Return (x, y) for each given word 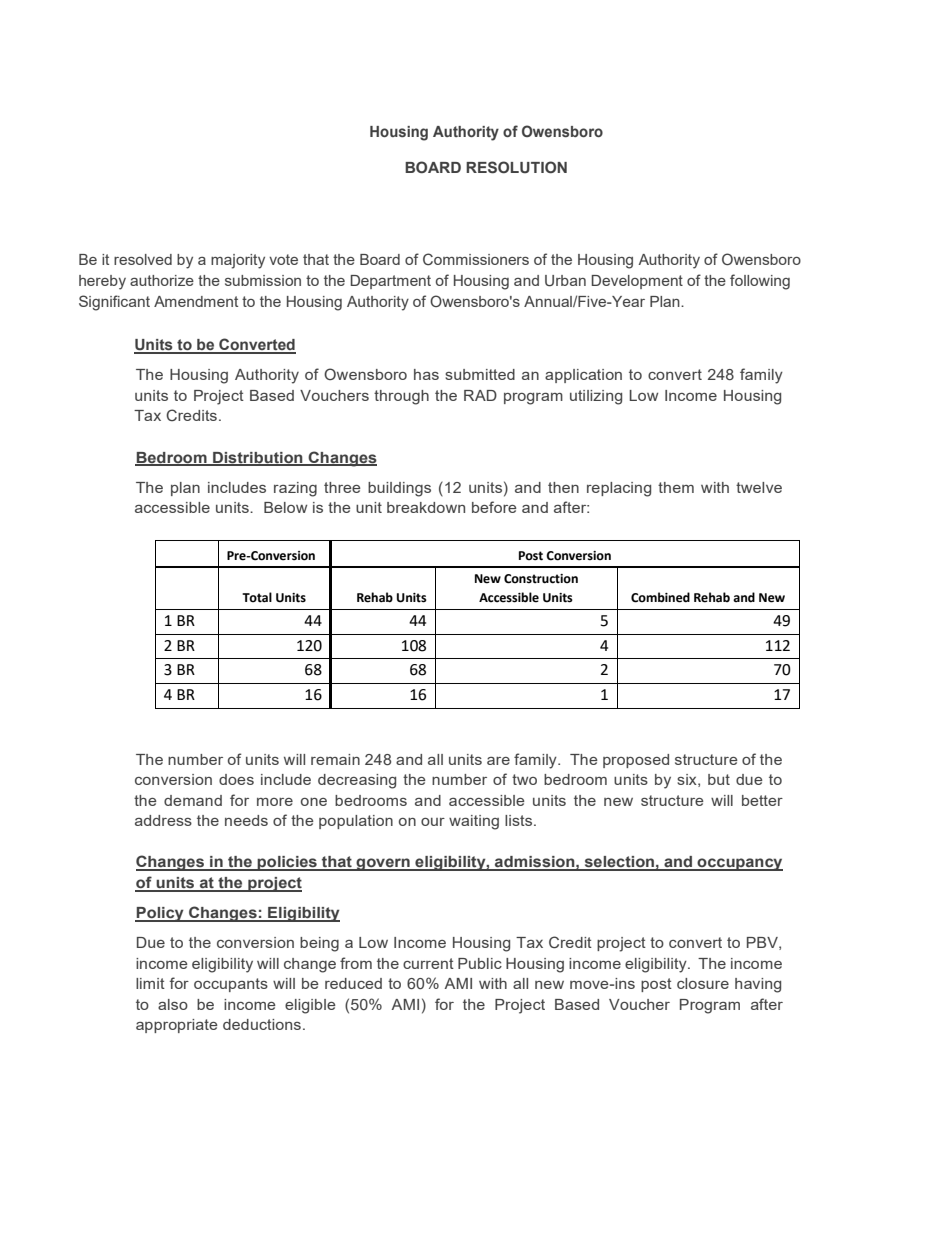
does (236, 779)
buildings (399, 489)
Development (637, 282)
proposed (636, 761)
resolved (143, 259)
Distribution (258, 458)
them (676, 487)
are (498, 761)
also (173, 1004)
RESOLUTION (516, 167)
